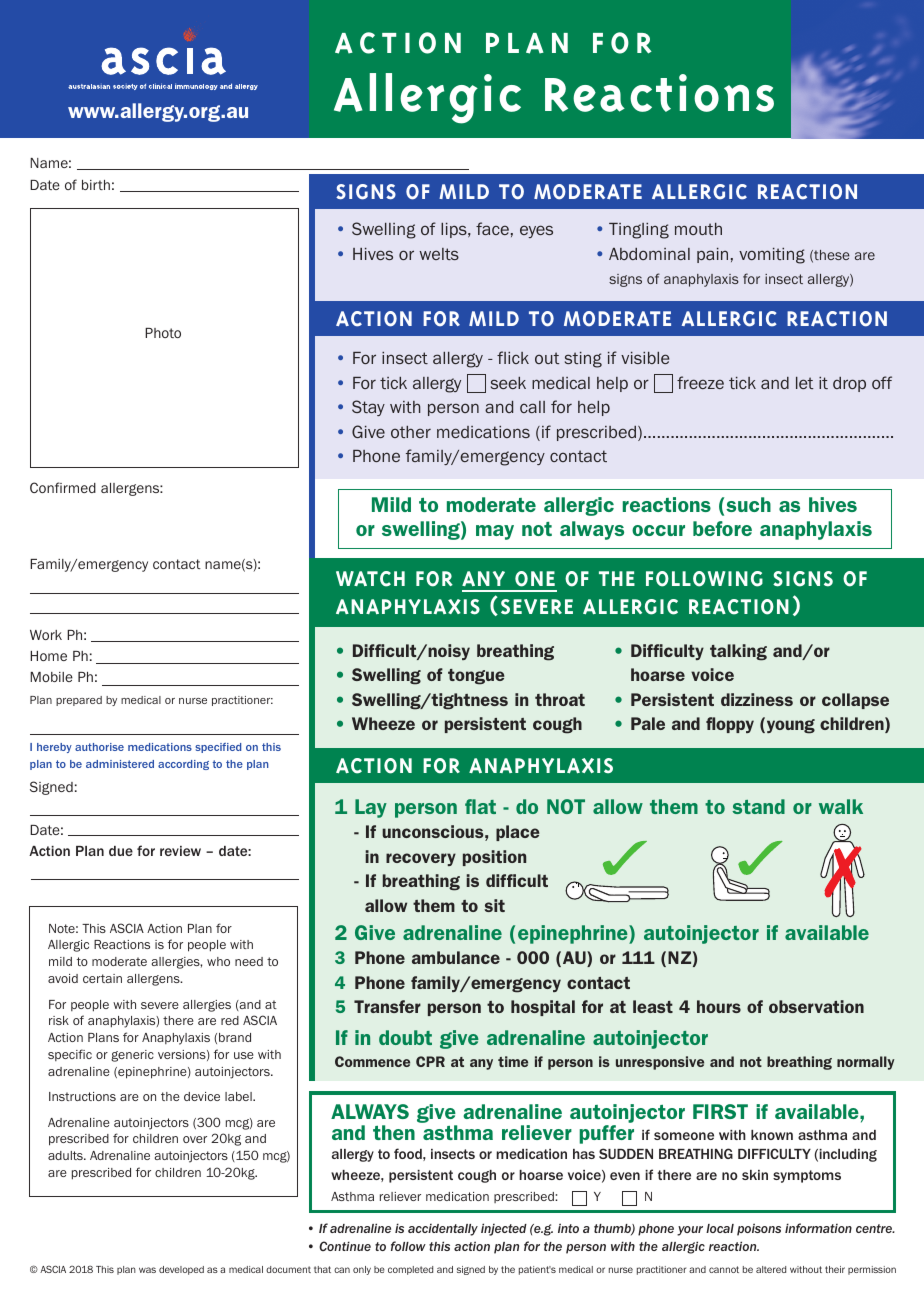 The width and height of the page is (924, 1302). What do you see at coordinates (96, 185) in the page?
I see `birth` at bounding box center [96, 185].
